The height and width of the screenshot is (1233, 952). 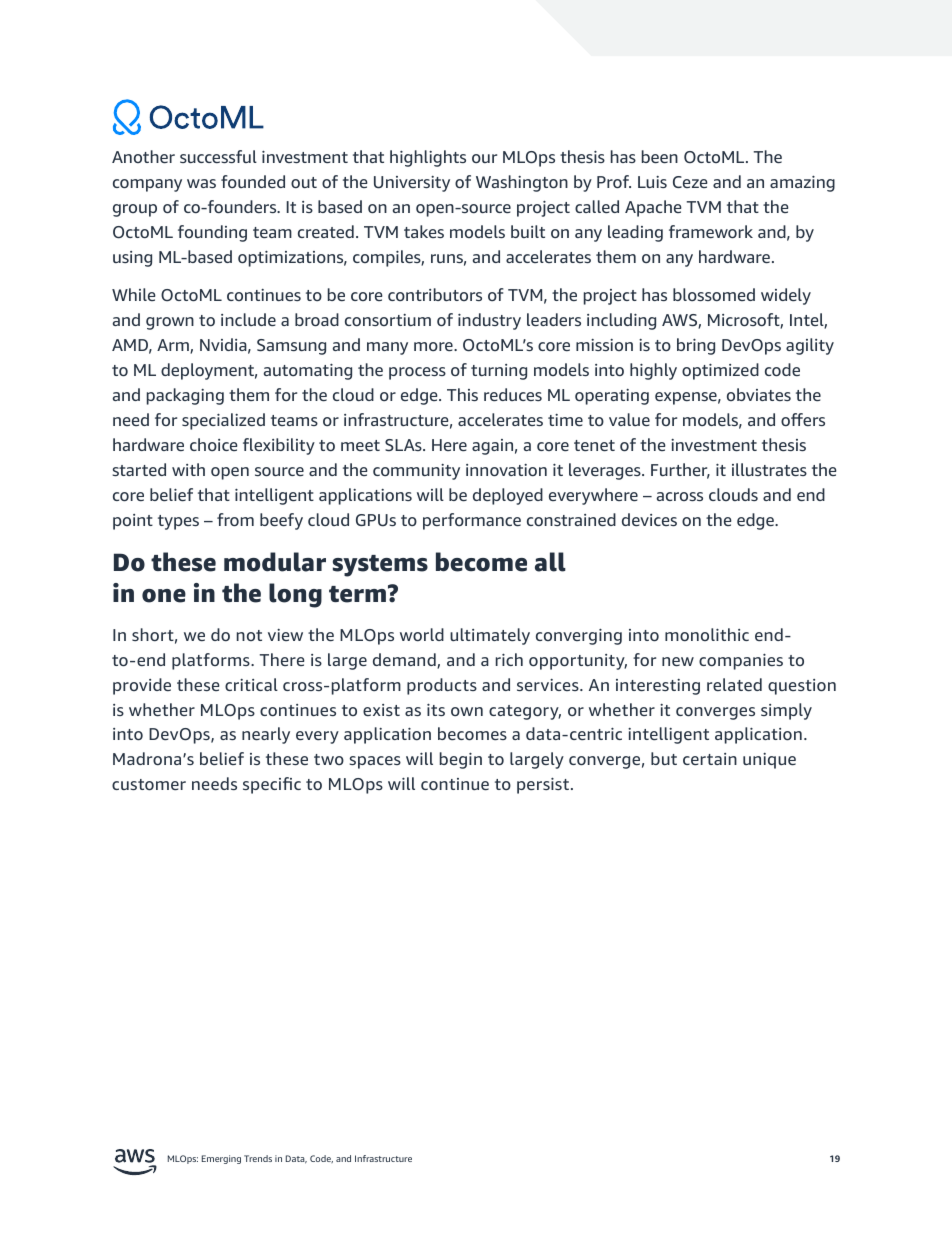 What do you see at coordinates (258, 1158) in the screenshot?
I see `Trends` at bounding box center [258, 1158].
